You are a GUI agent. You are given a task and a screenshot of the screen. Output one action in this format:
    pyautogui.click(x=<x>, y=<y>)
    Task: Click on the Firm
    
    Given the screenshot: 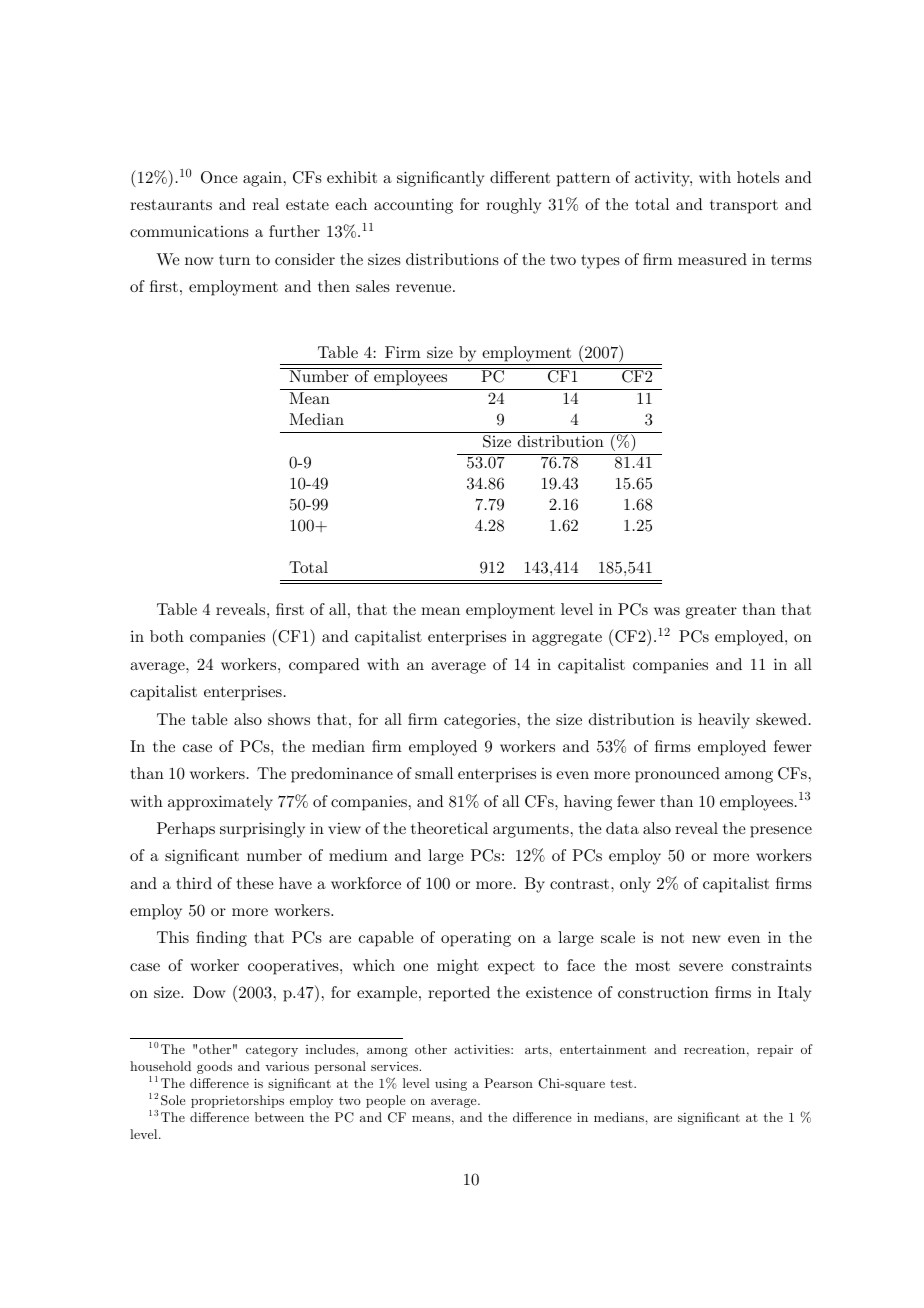 What is the action you would take?
    pyautogui.click(x=403, y=352)
